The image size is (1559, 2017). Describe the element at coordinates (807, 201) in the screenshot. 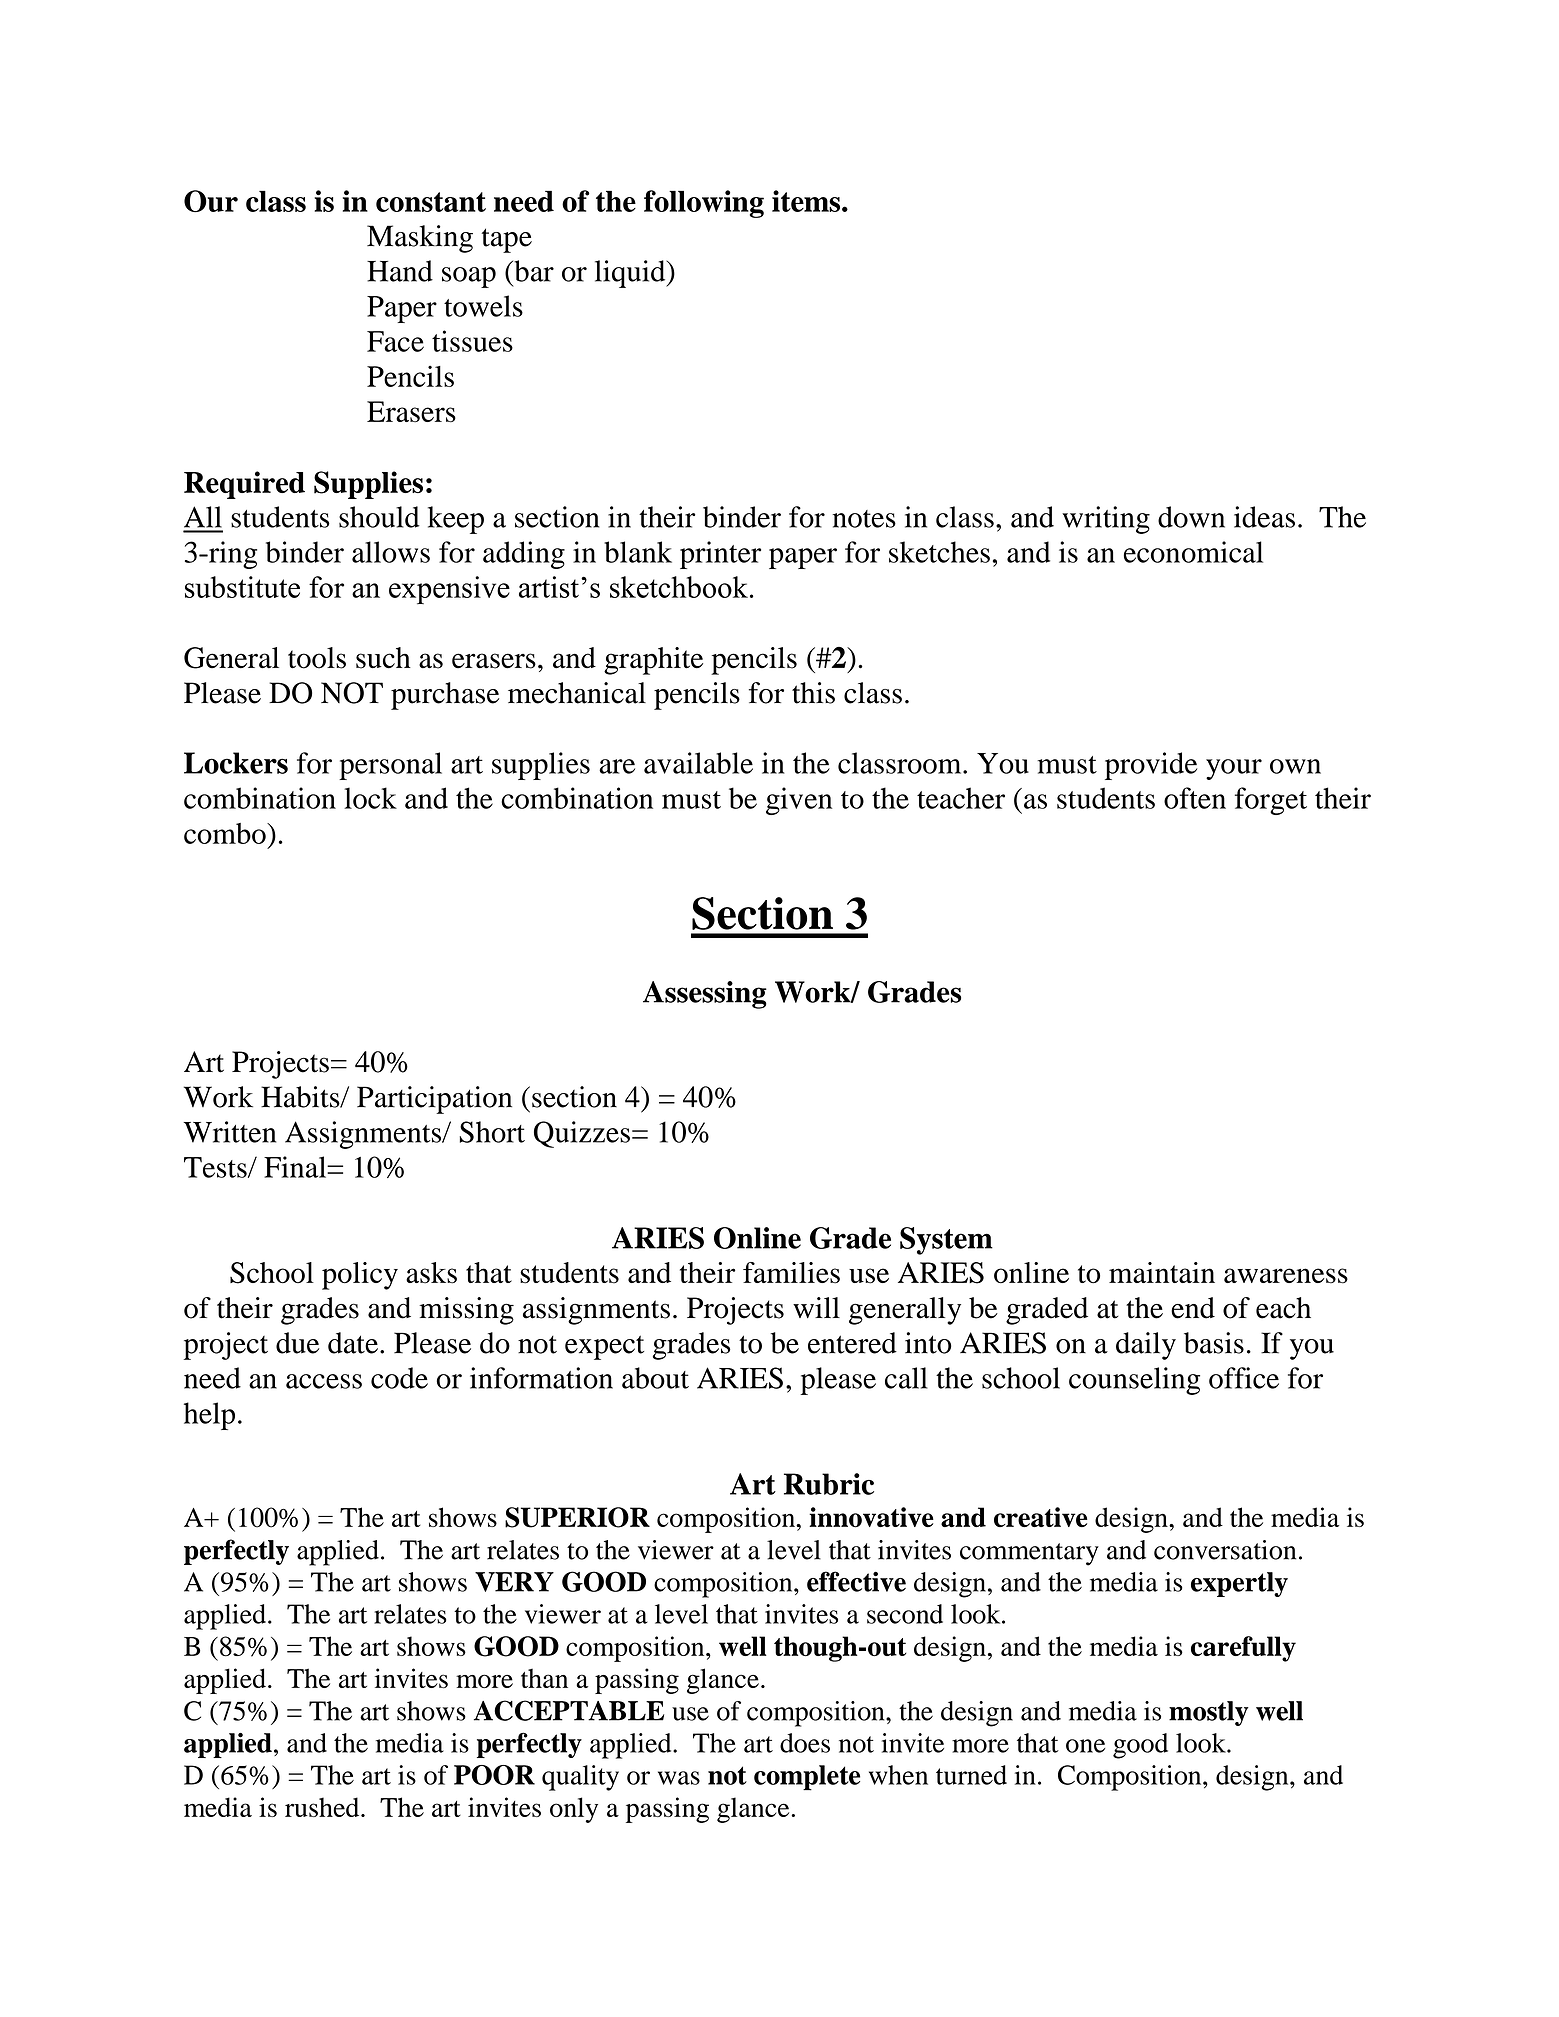

I see `items` at that location.
